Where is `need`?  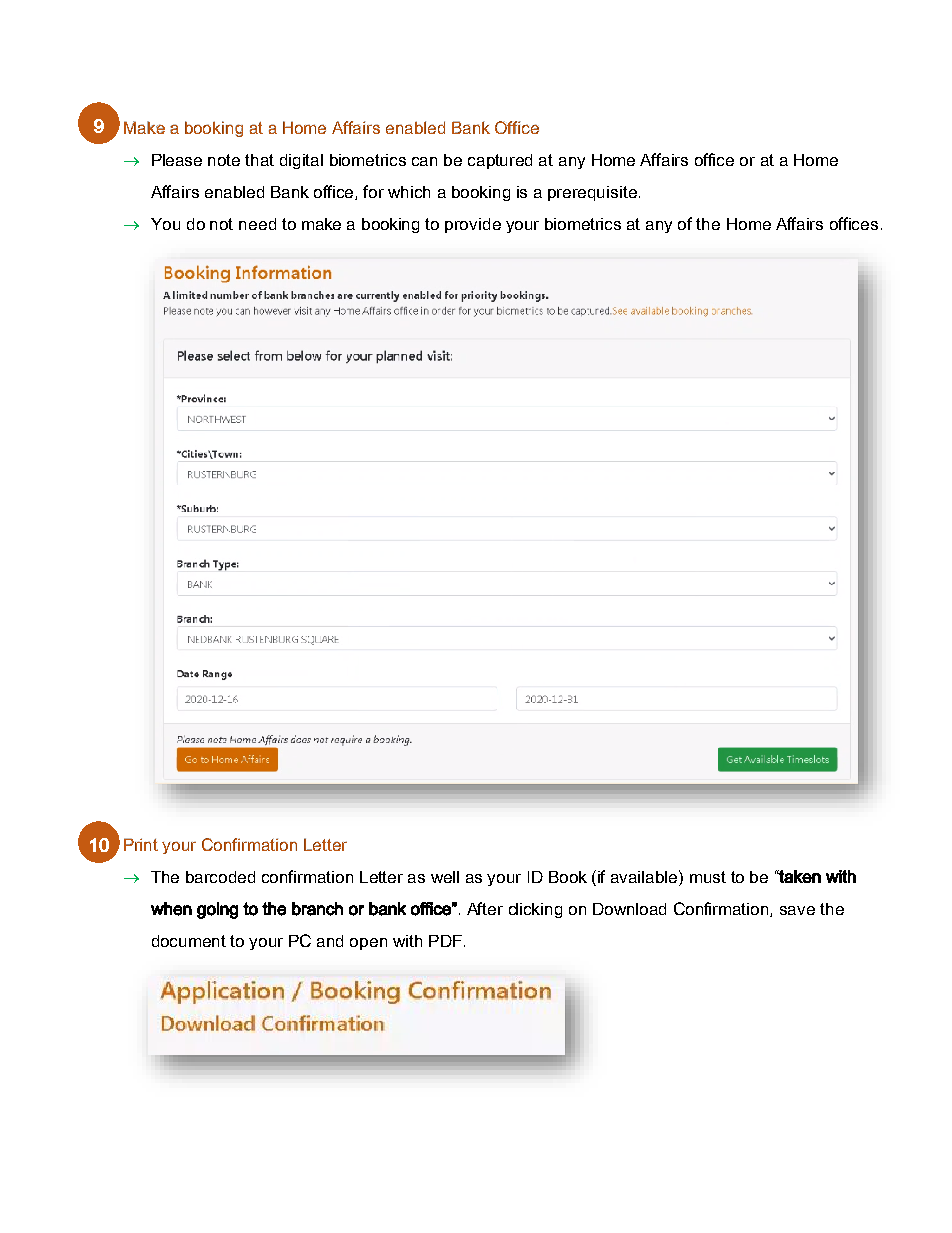 need is located at coordinates (257, 224).
